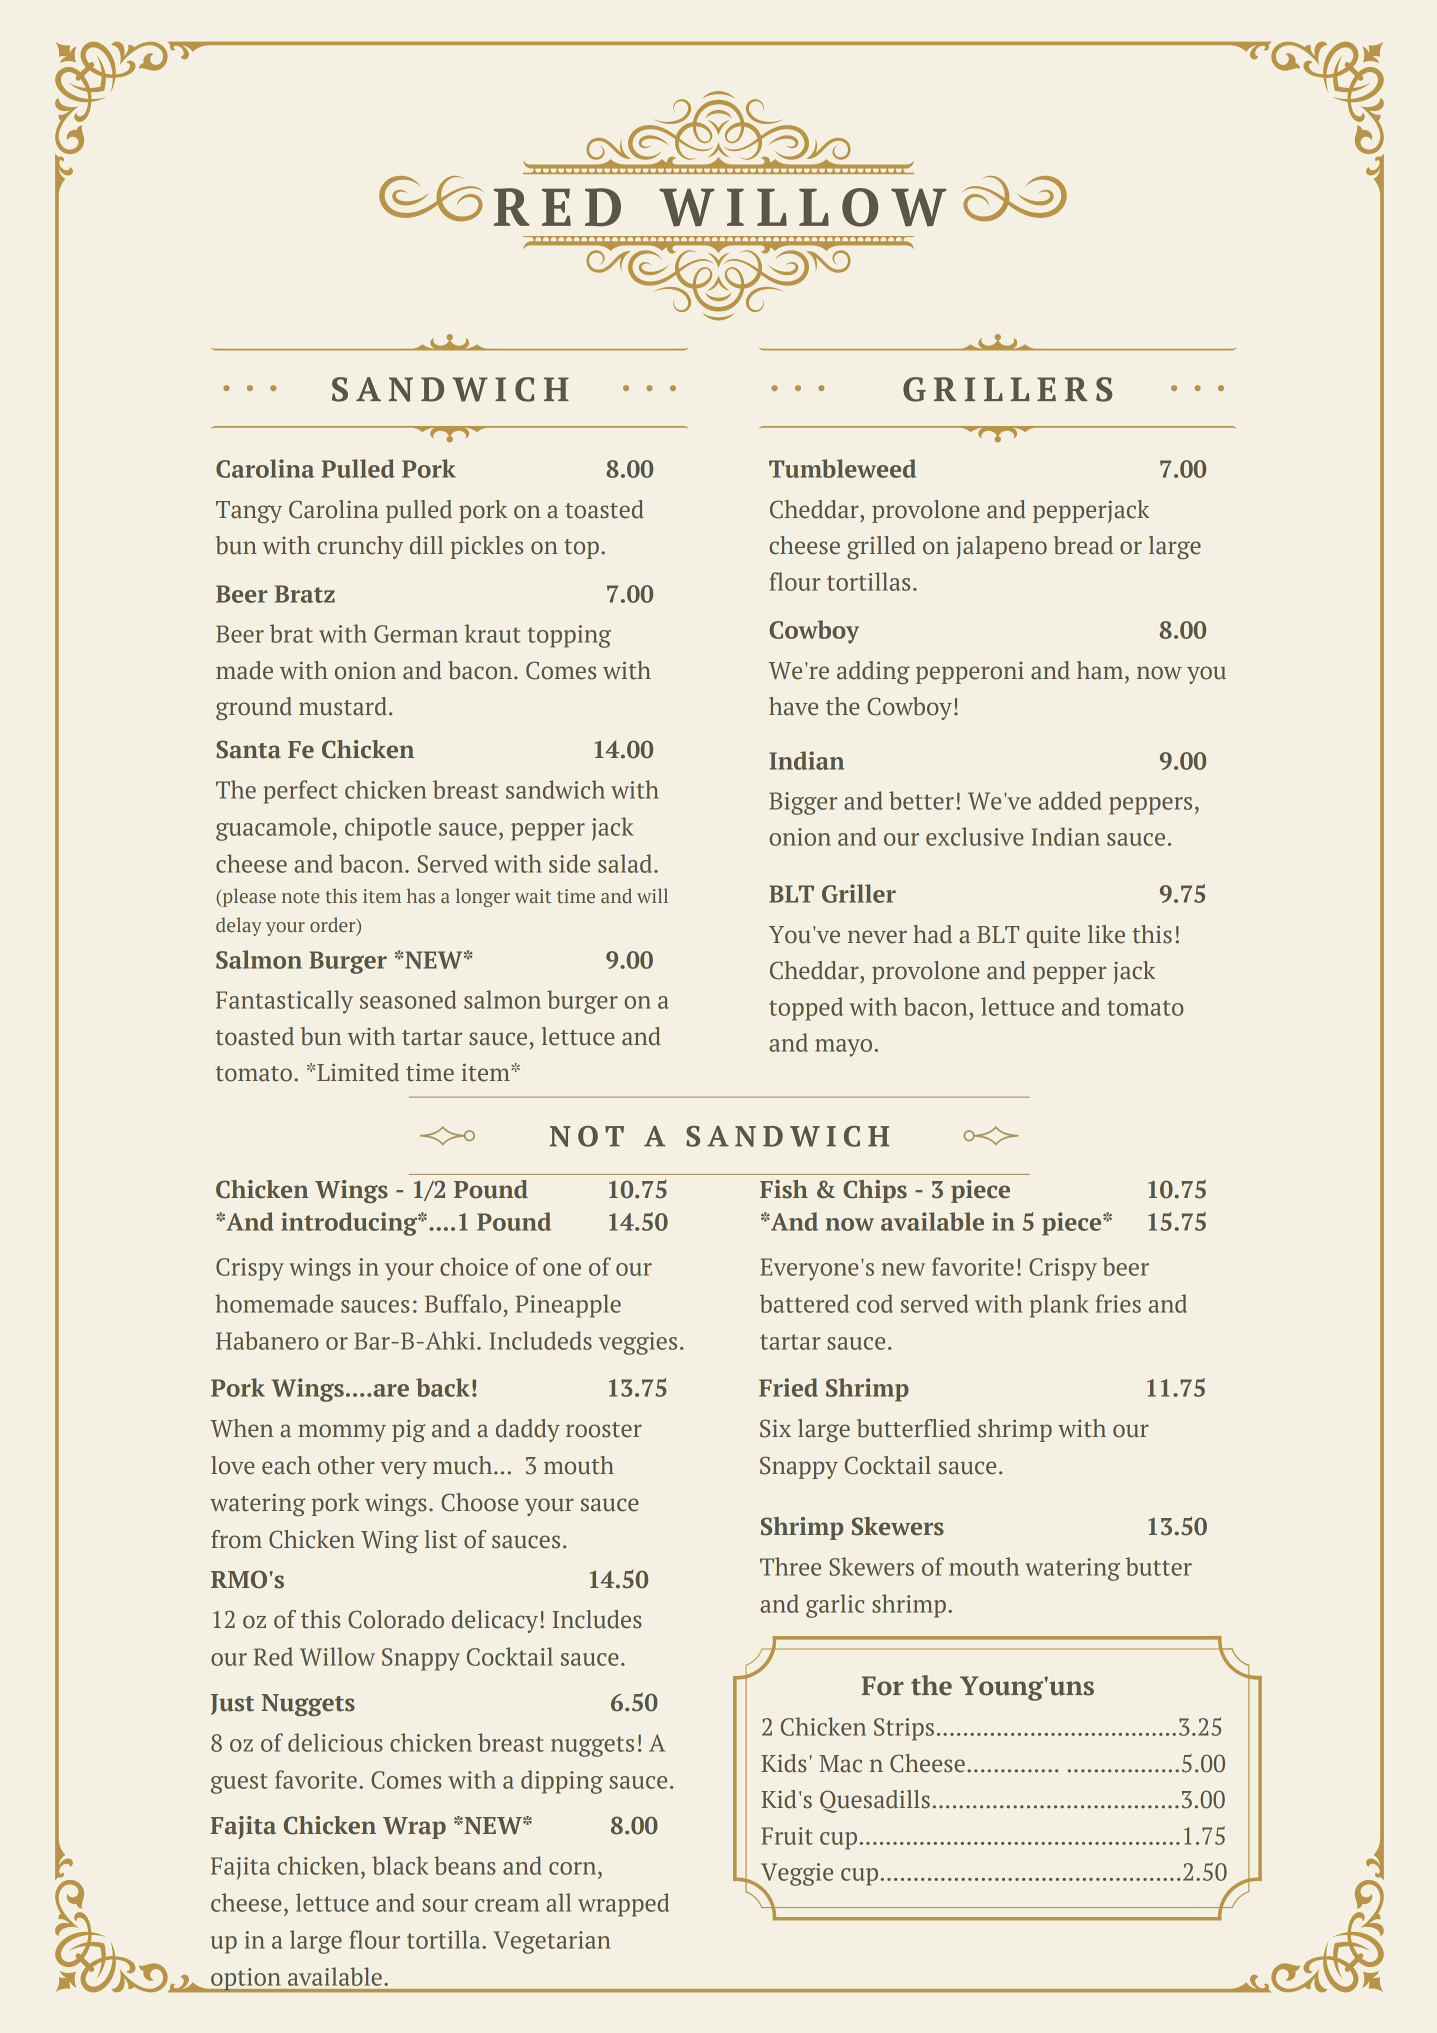  Describe the element at coordinates (1059, 1306) in the image. I see `plank` at that location.
